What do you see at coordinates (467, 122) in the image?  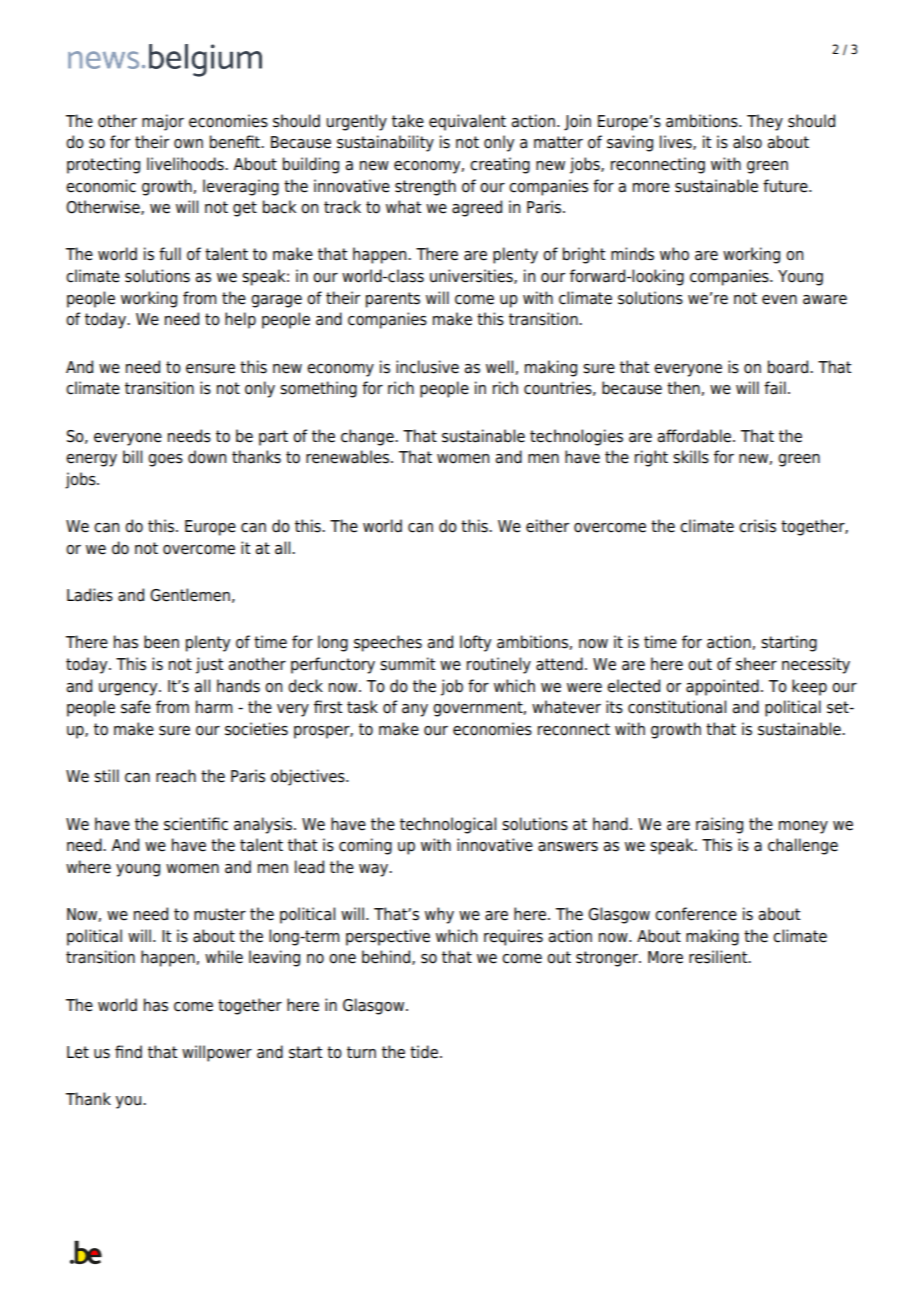 I see `equivalent` at bounding box center [467, 122].
